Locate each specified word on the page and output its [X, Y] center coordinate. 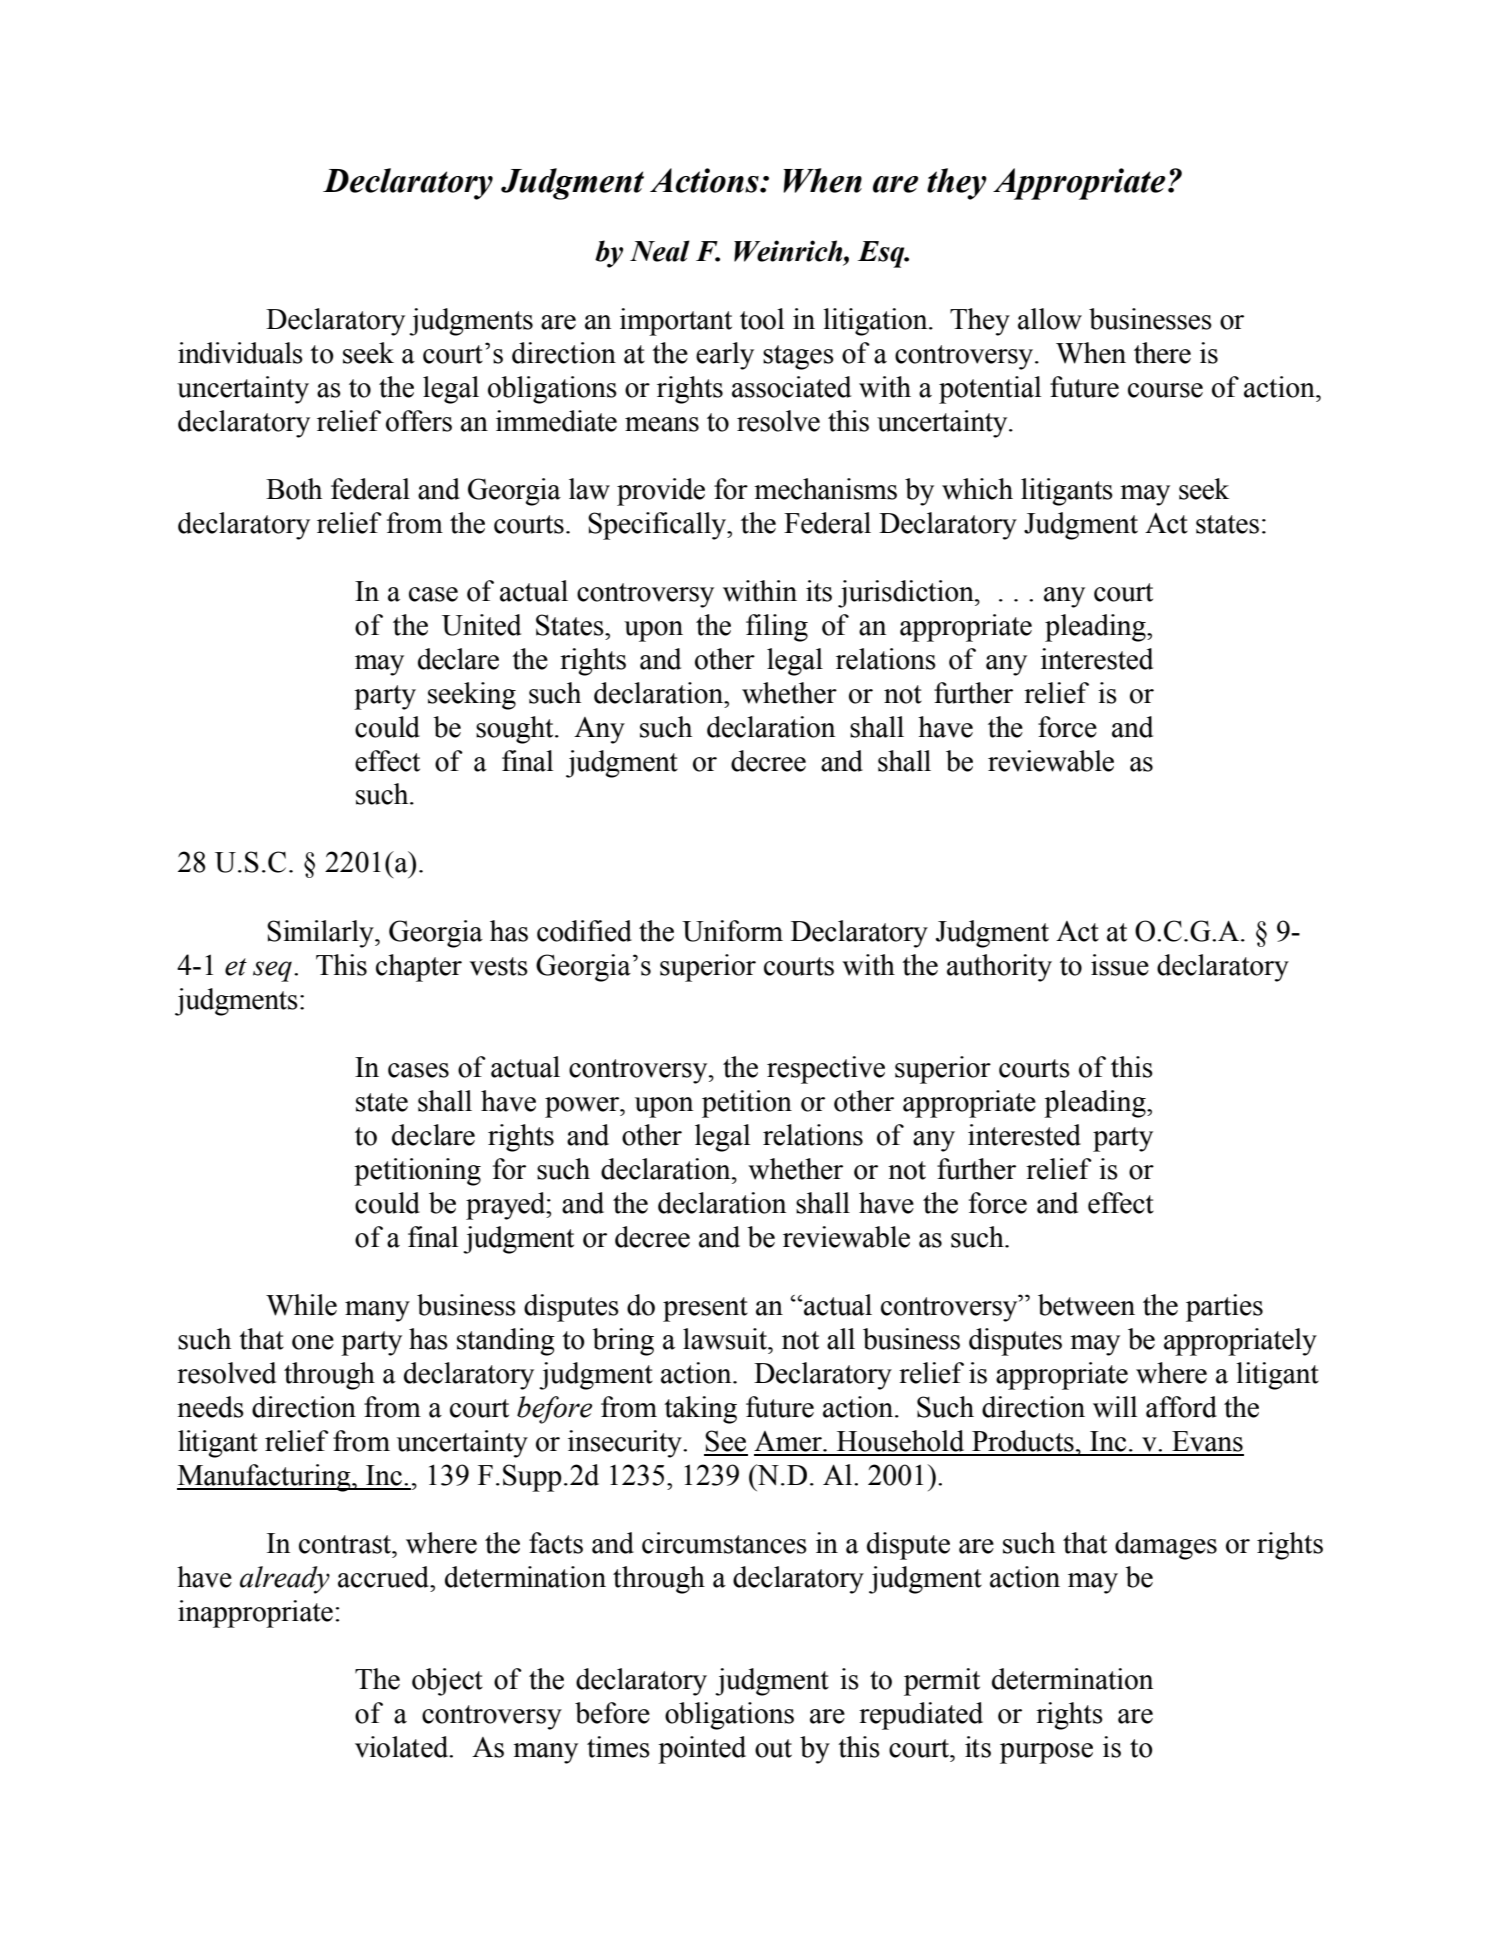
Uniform [732, 931]
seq [272, 971]
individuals [240, 353]
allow [1050, 319]
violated [403, 1747]
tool [762, 319]
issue [1120, 965]
